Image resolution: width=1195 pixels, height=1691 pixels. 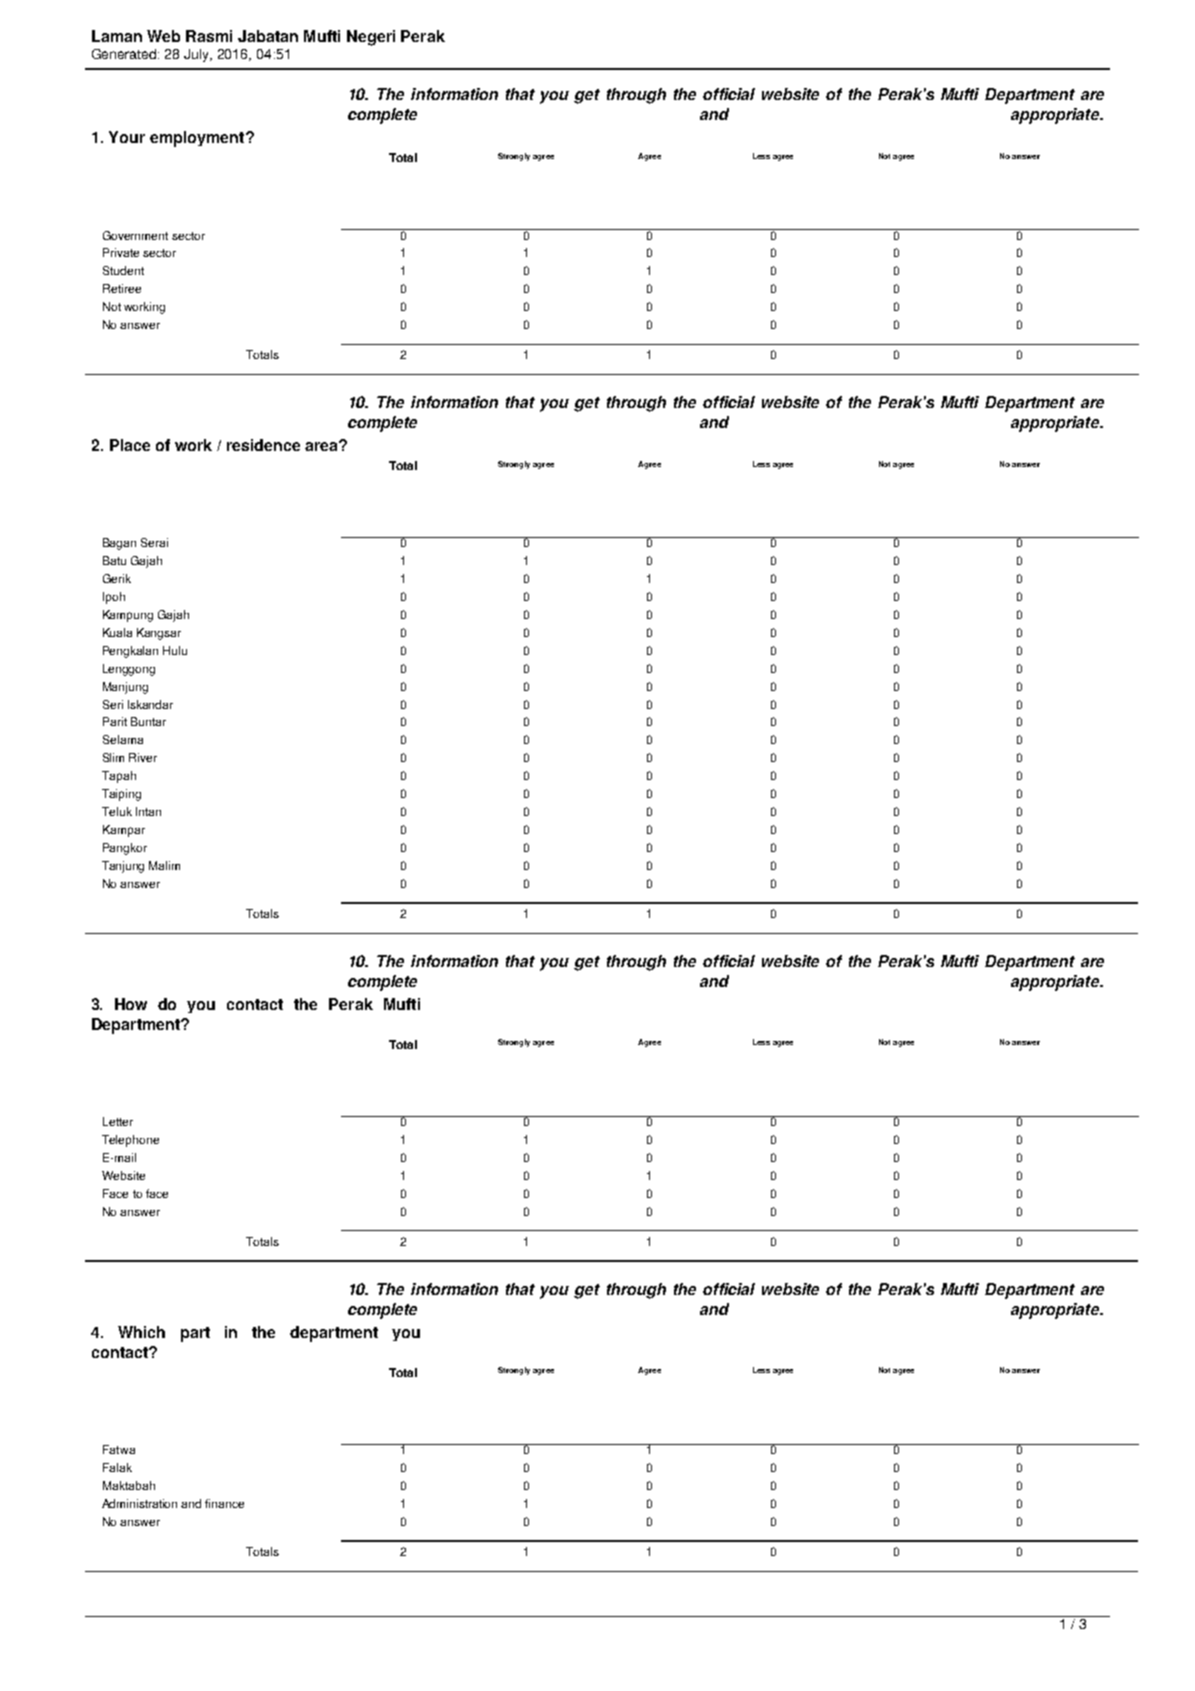 What do you see at coordinates (128, 616) in the image?
I see `Kampung` at bounding box center [128, 616].
